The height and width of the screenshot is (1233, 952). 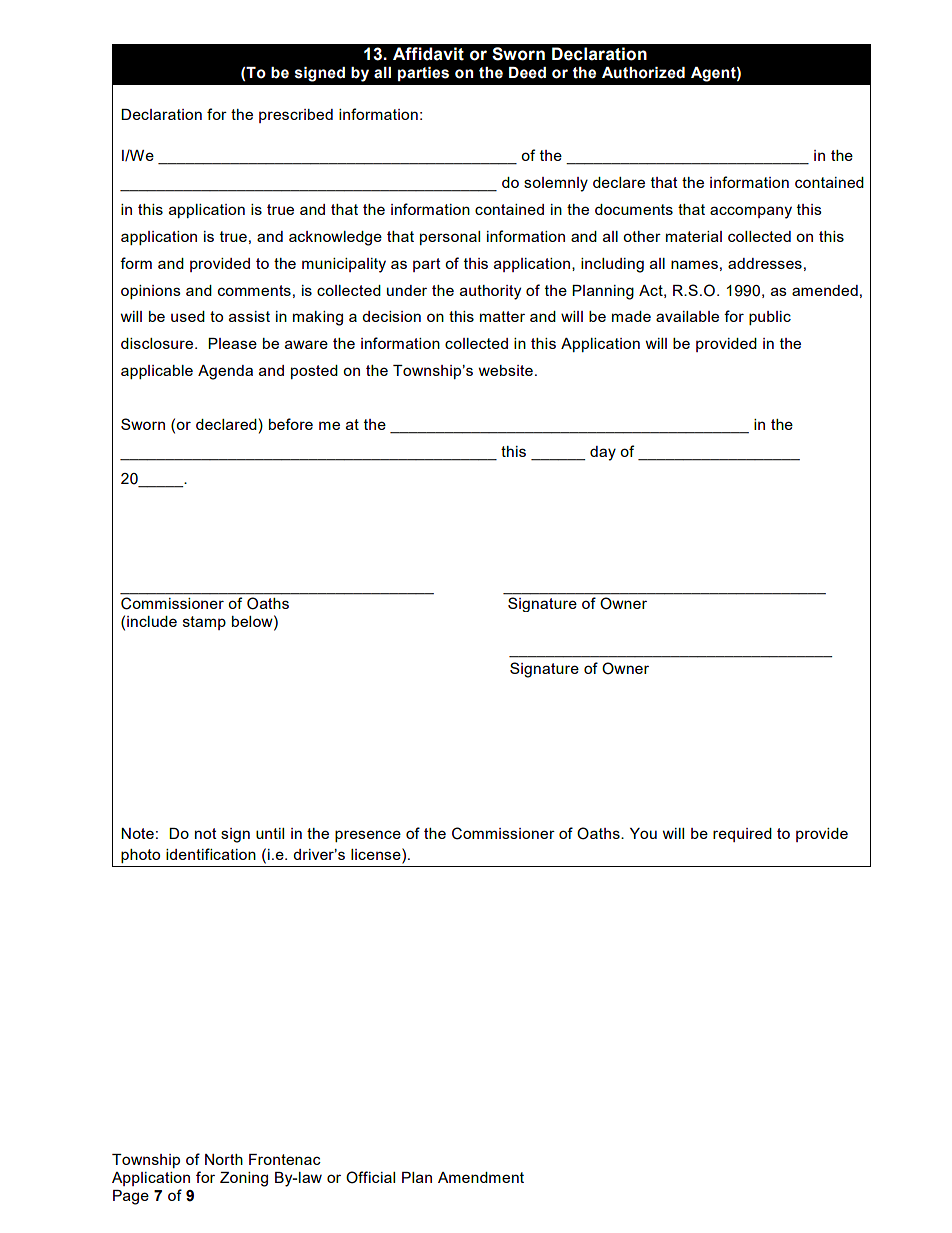 I want to click on Deed, so click(x=527, y=73).
